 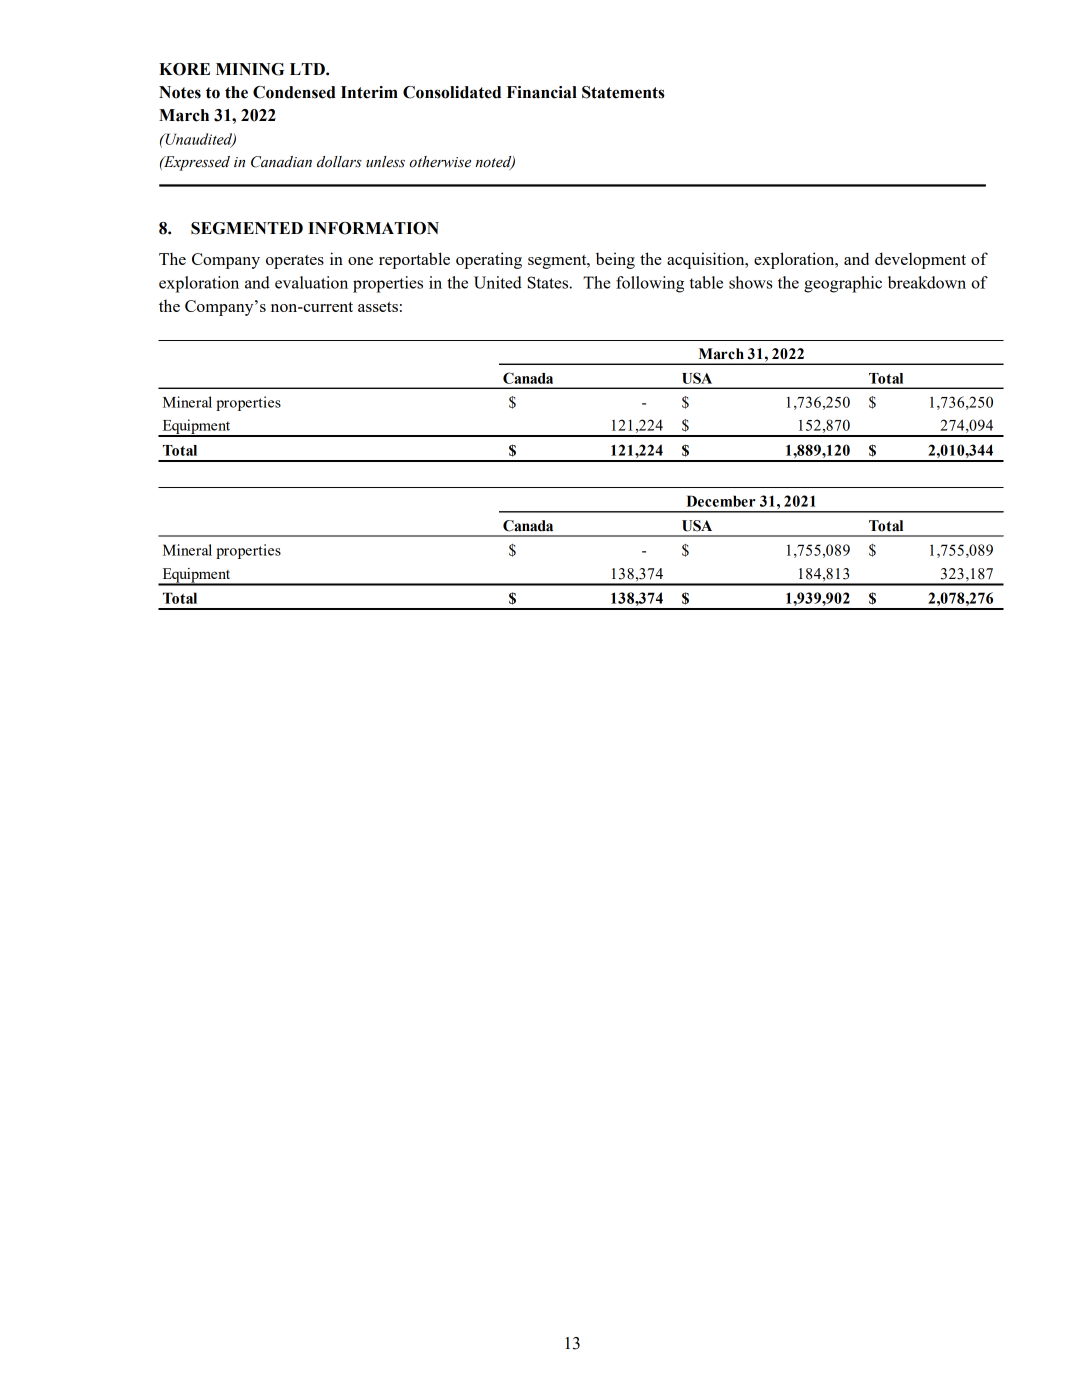 I want to click on evaluation, so click(x=311, y=282).
